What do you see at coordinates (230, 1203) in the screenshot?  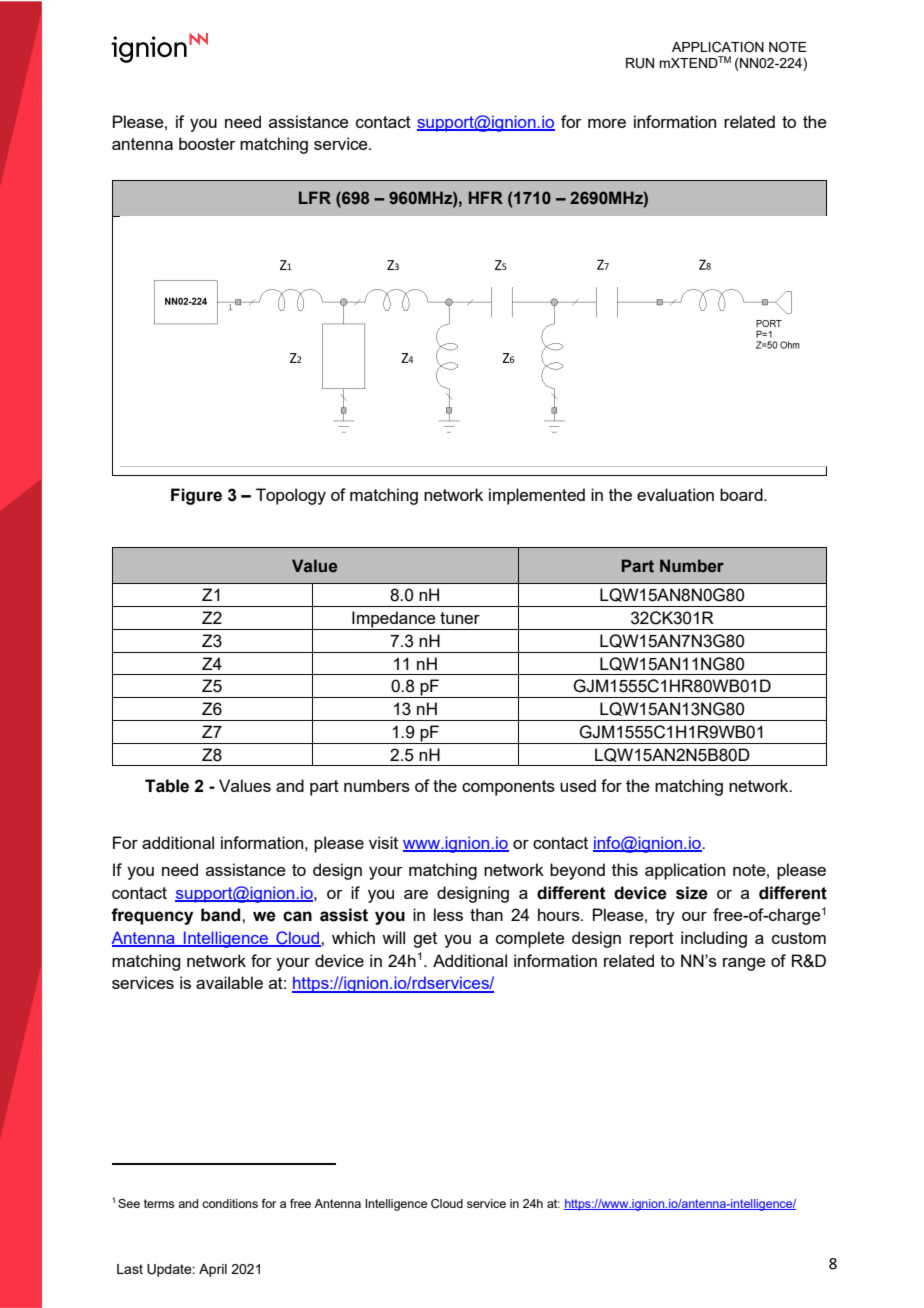 I see `conditions` at bounding box center [230, 1203].
